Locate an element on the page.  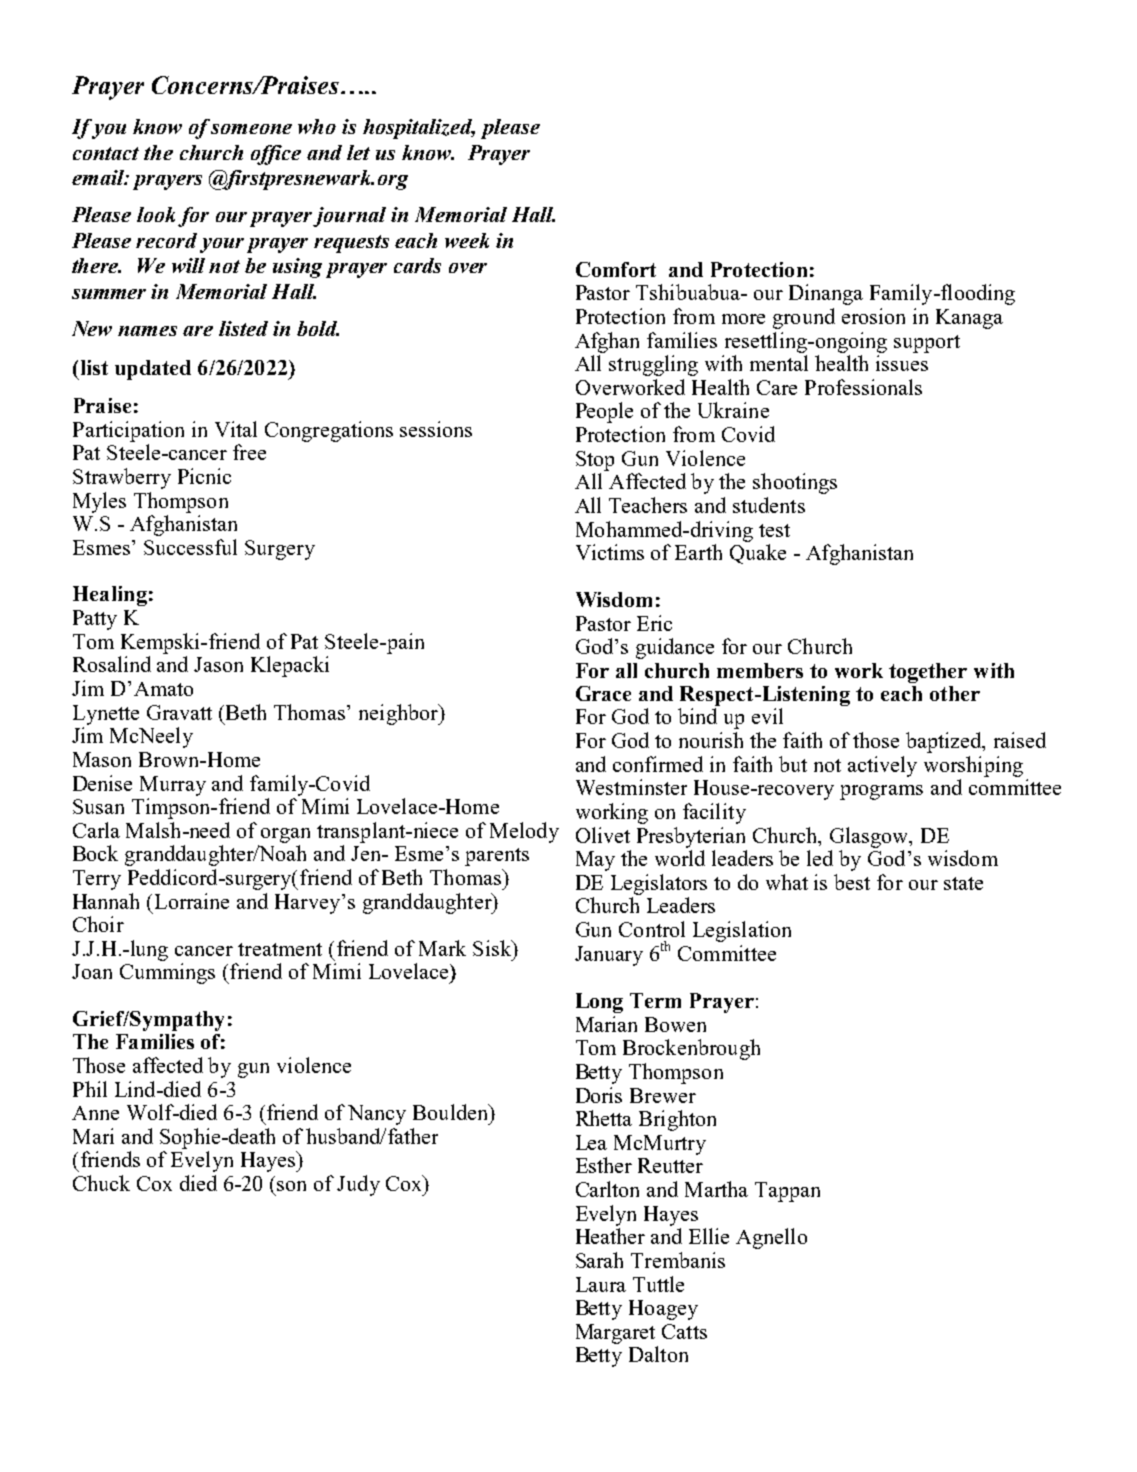
Grace is located at coordinates (603, 693).
